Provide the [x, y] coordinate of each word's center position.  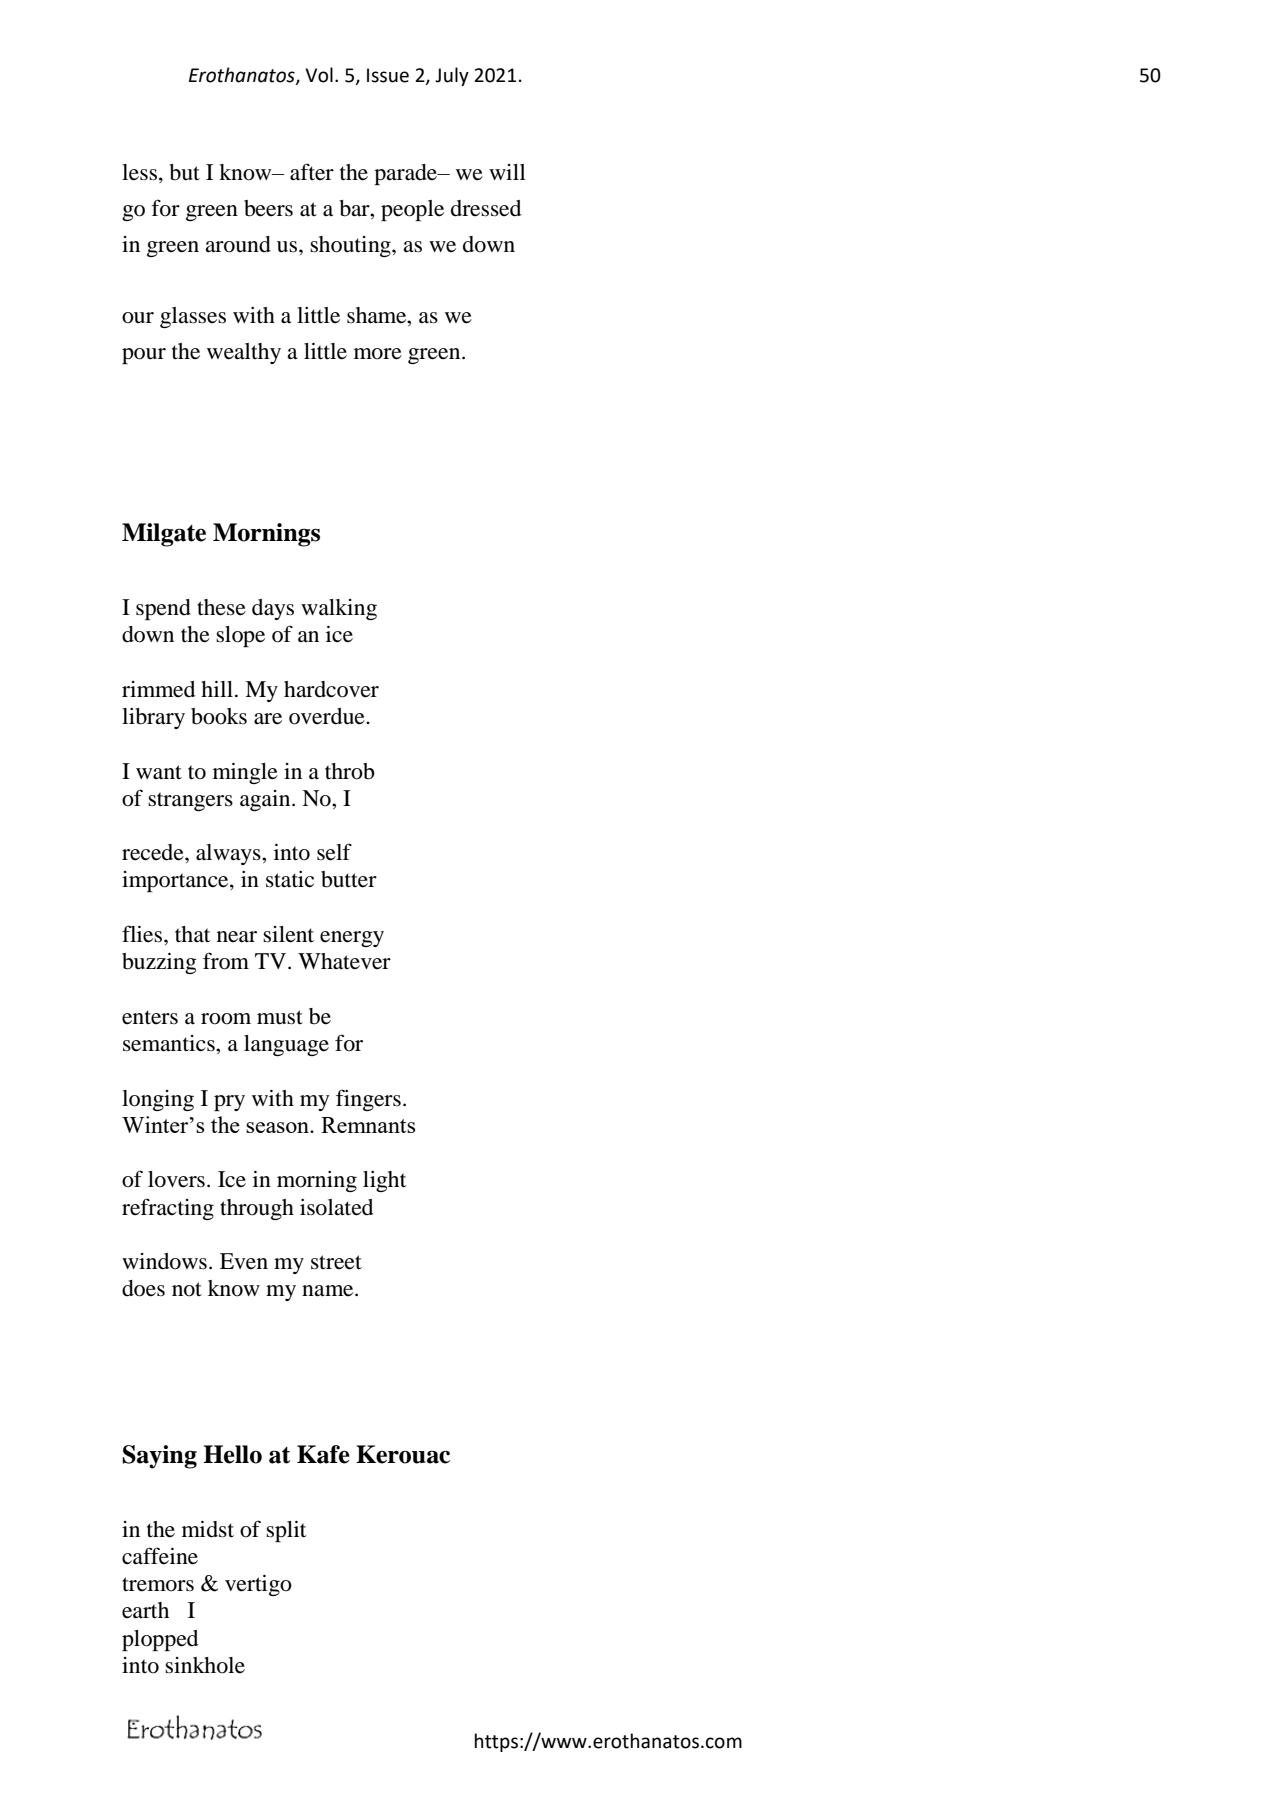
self [334, 852]
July [452, 76]
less [139, 172]
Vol [319, 75]
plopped [160, 1640]
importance [176, 881]
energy [352, 939]
